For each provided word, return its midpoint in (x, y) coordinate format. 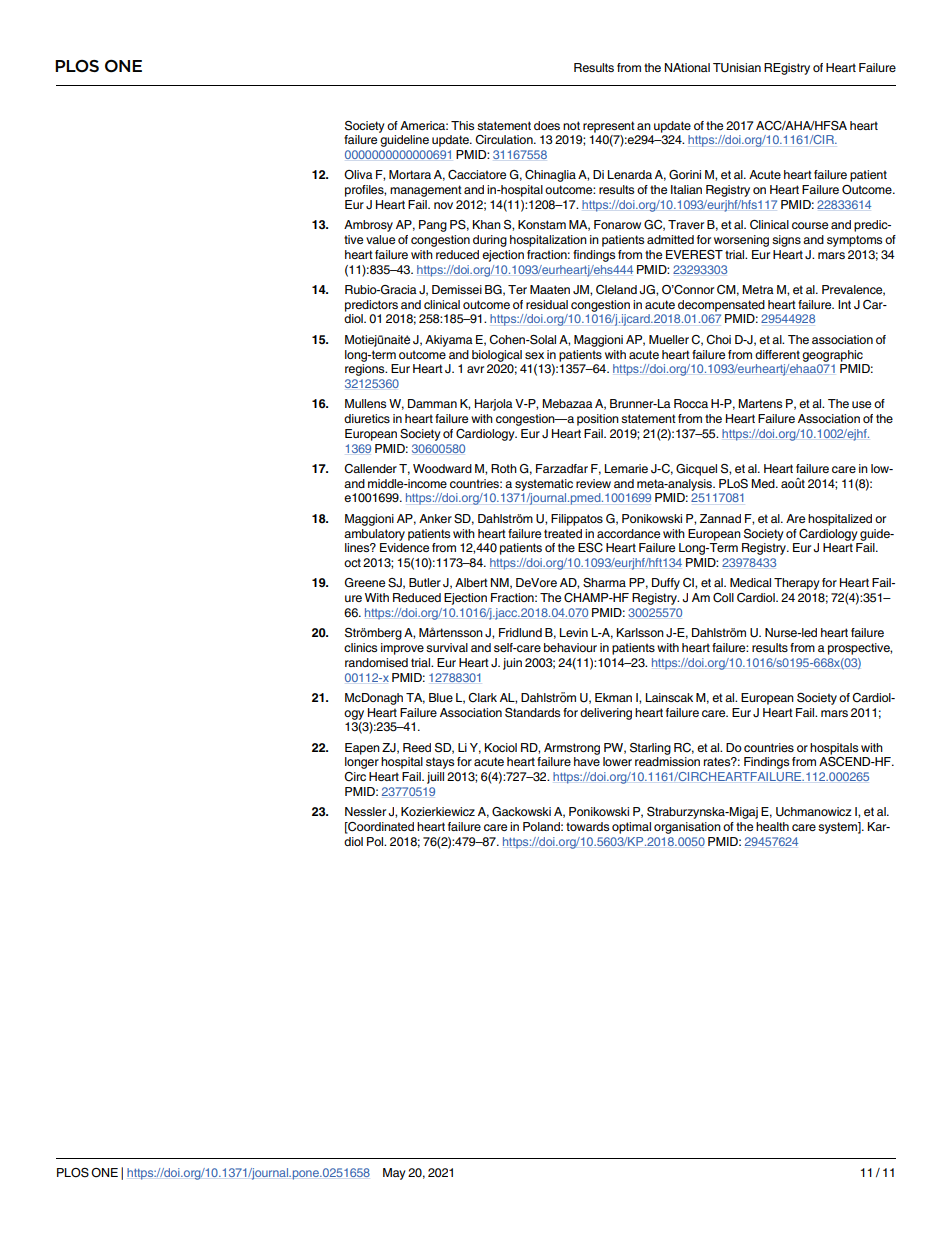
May (394, 1174)
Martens (760, 403)
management (426, 191)
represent (609, 127)
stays (440, 763)
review (593, 483)
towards (587, 826)
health (772, 826)
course (810, 225)
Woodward (442, 468)
